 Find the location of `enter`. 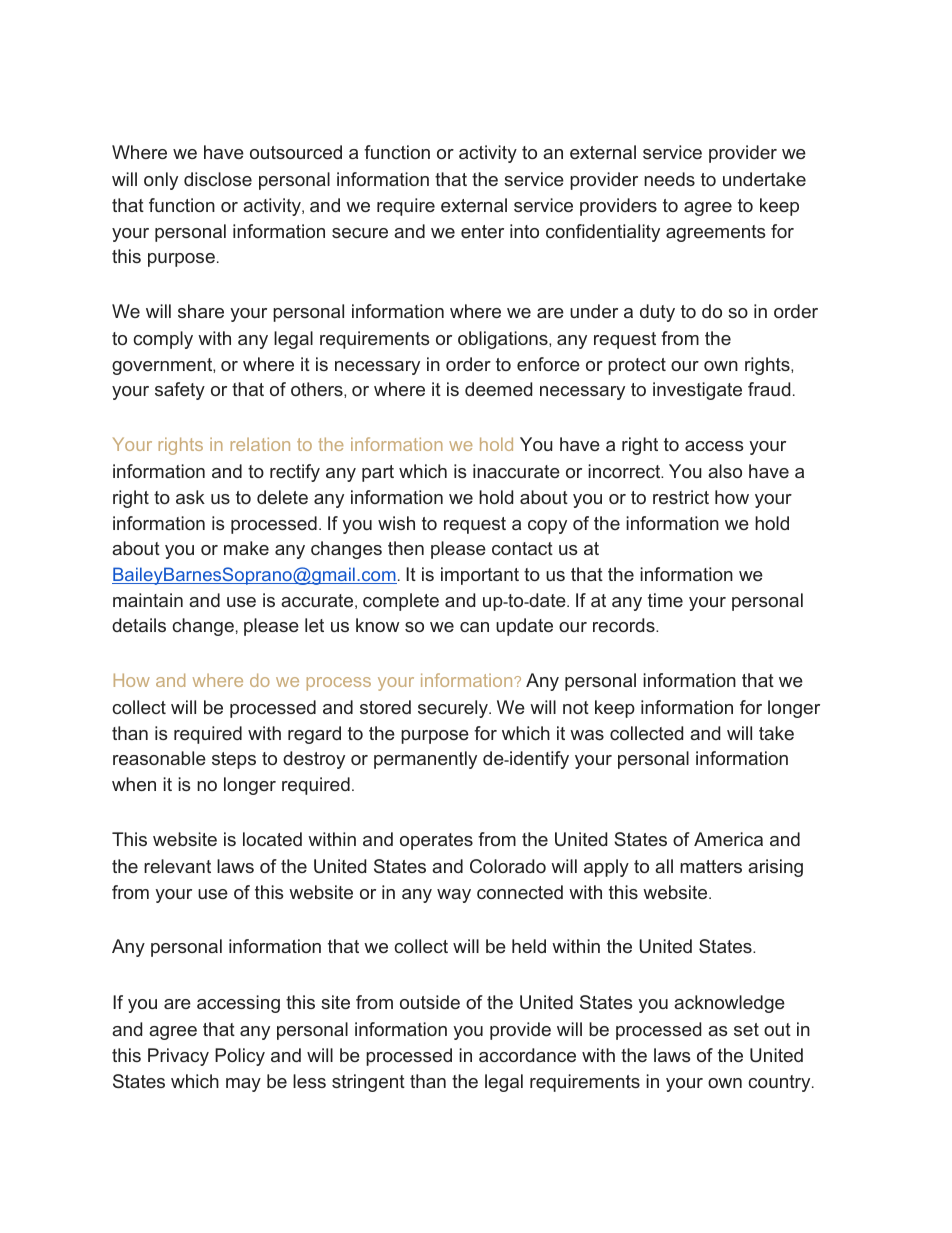

enter is located at coordinates (482, 231).
